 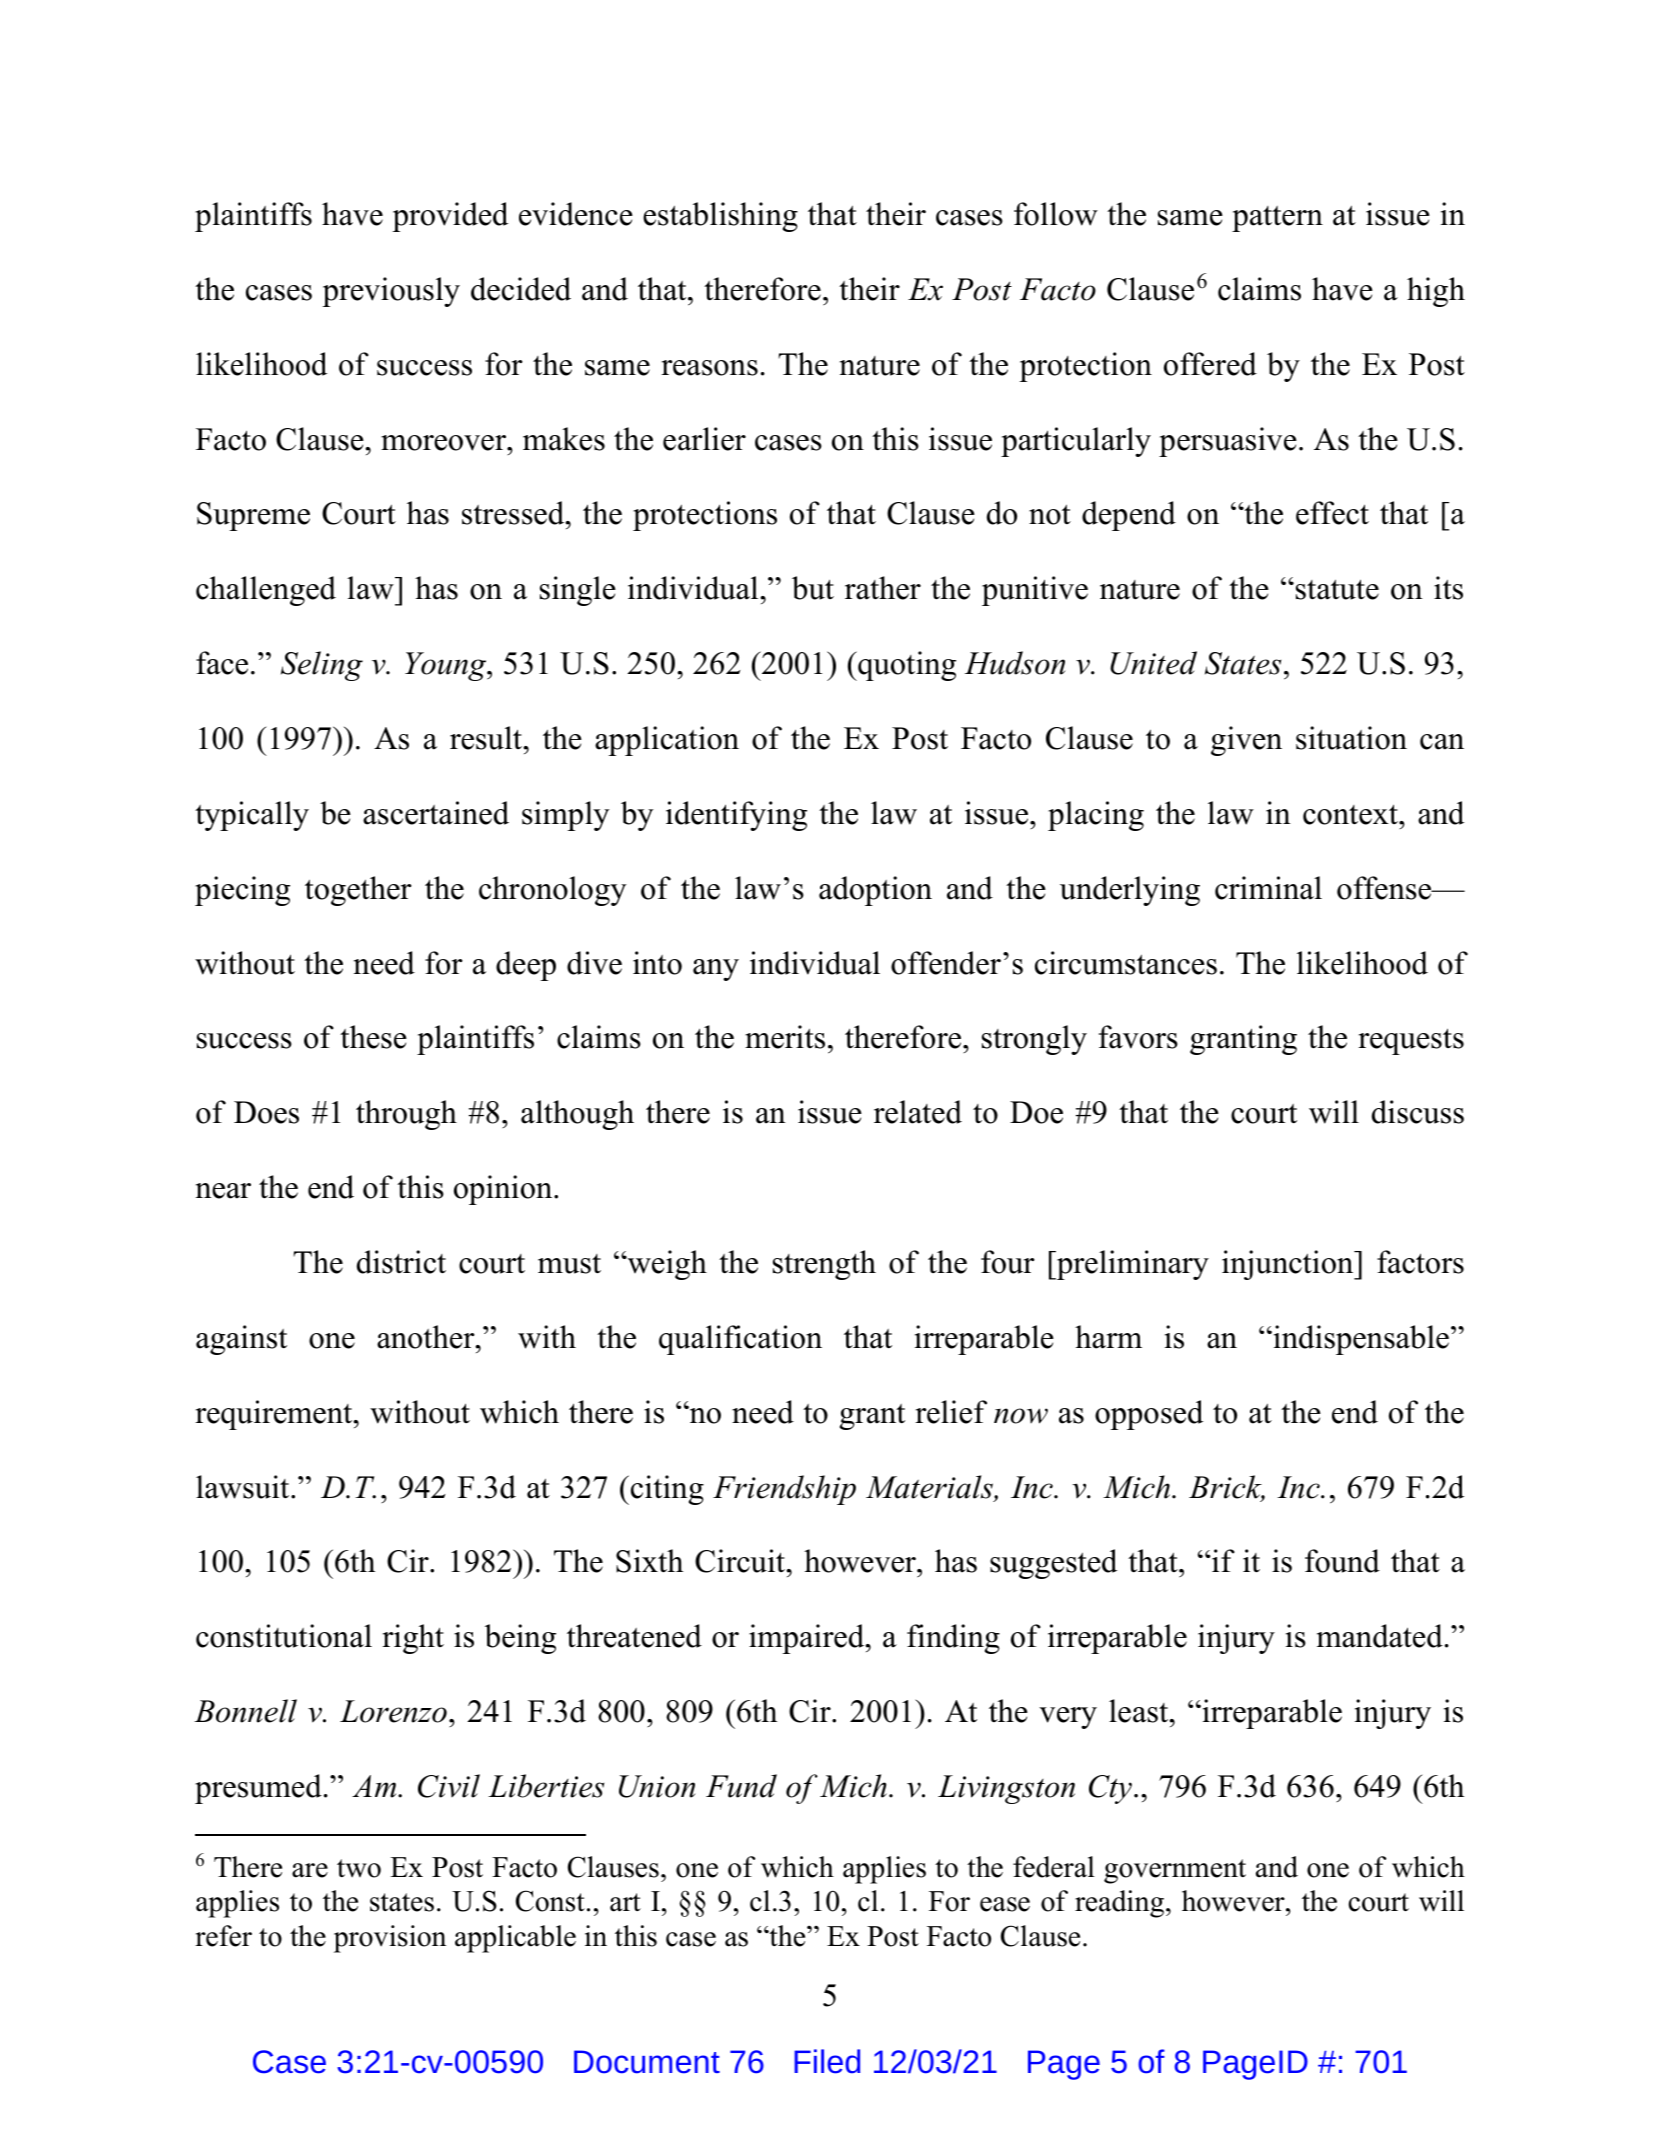 What do you see at coordinates (918, 1112) in the screenshot?
I see `related` at bounding box center [918, 1112].
